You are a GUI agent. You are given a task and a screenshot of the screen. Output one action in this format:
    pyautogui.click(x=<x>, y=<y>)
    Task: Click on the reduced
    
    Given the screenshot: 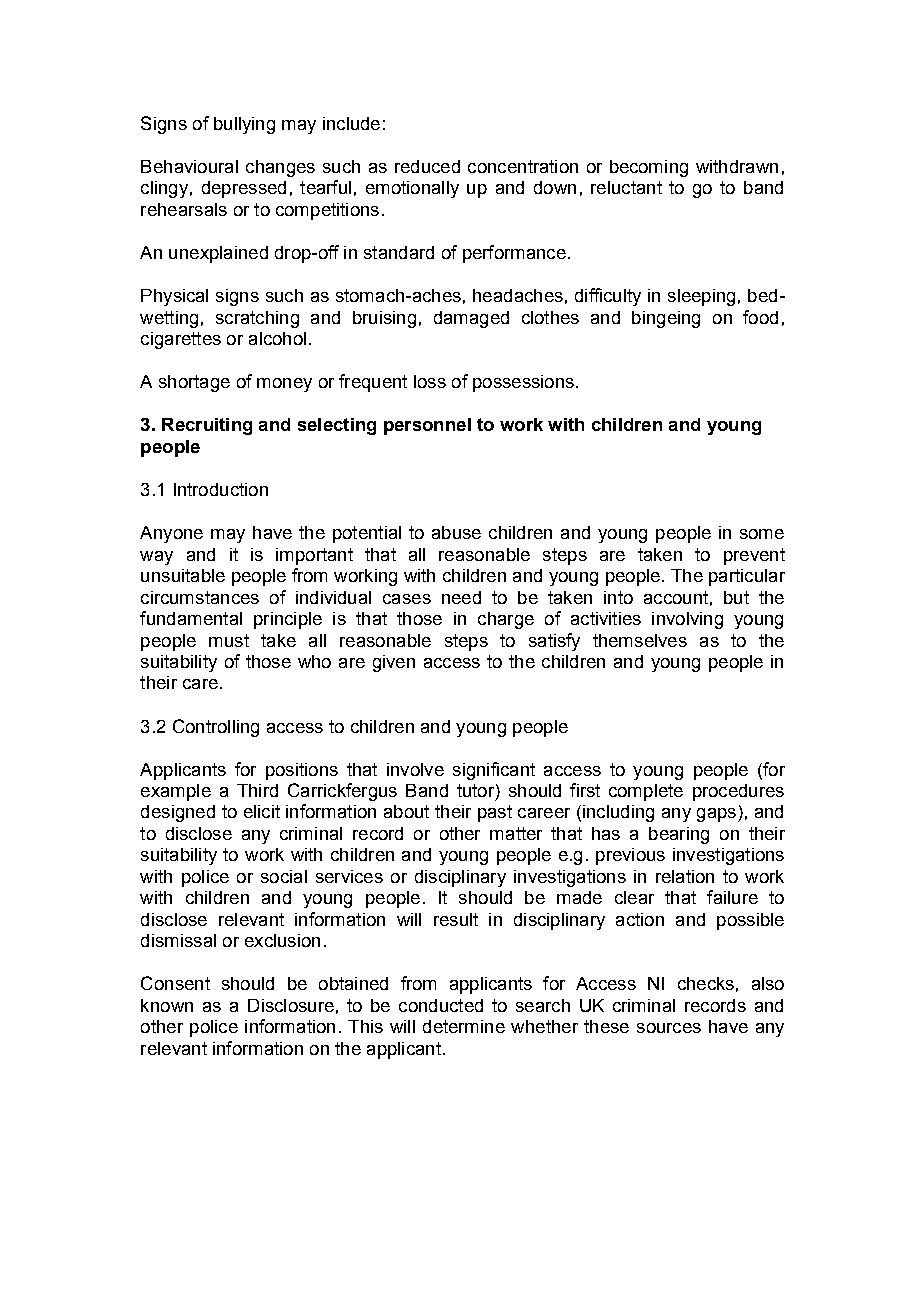 What is the action you would take?
    pyautogui.click(x=427, y=166)
